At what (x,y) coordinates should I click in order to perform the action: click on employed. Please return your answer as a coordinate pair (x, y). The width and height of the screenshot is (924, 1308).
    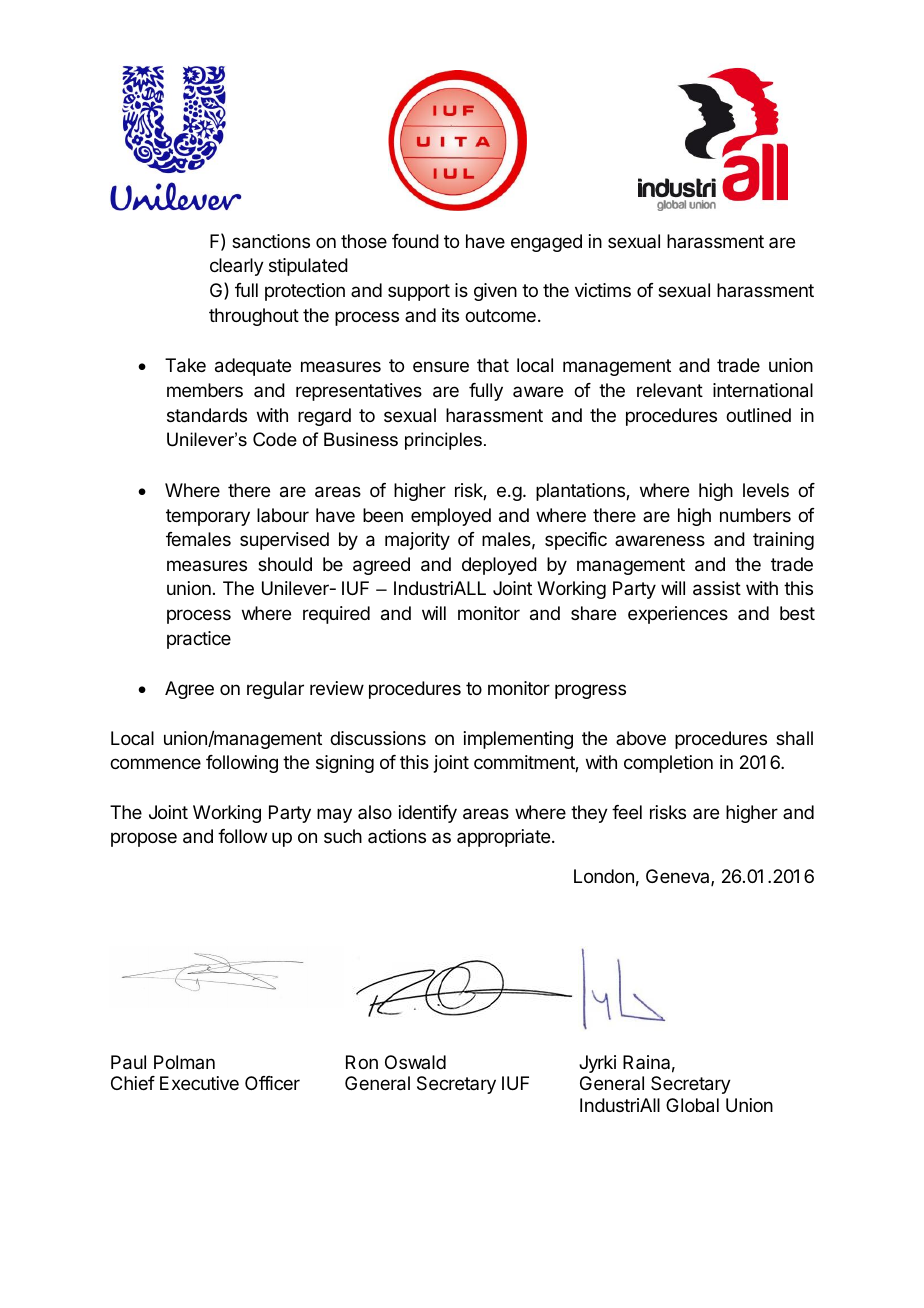
    Looking at the image, I should click on (451, 517).
